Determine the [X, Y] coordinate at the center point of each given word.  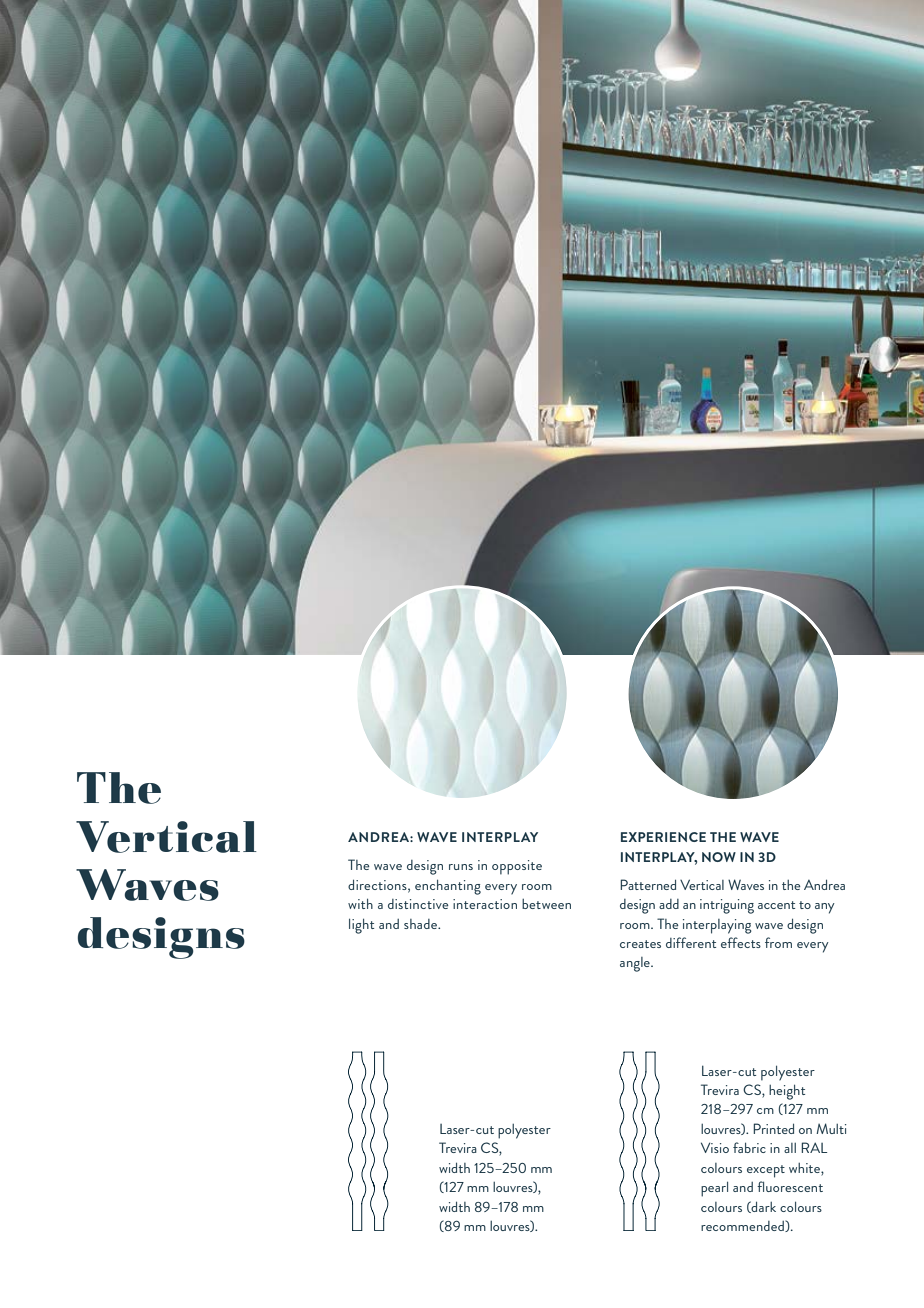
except [766, 1171]
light [361, 926]
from [778, 942]
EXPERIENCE [663, 837]
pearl [714, 1189]
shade [421, 924]
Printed [773, 1128]
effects [741, 942]
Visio [715, 1147]
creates [640, 944]
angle [636, 964]
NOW [719, 857]
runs [461, 867]
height [787, 1092]
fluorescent [790, 1186]
